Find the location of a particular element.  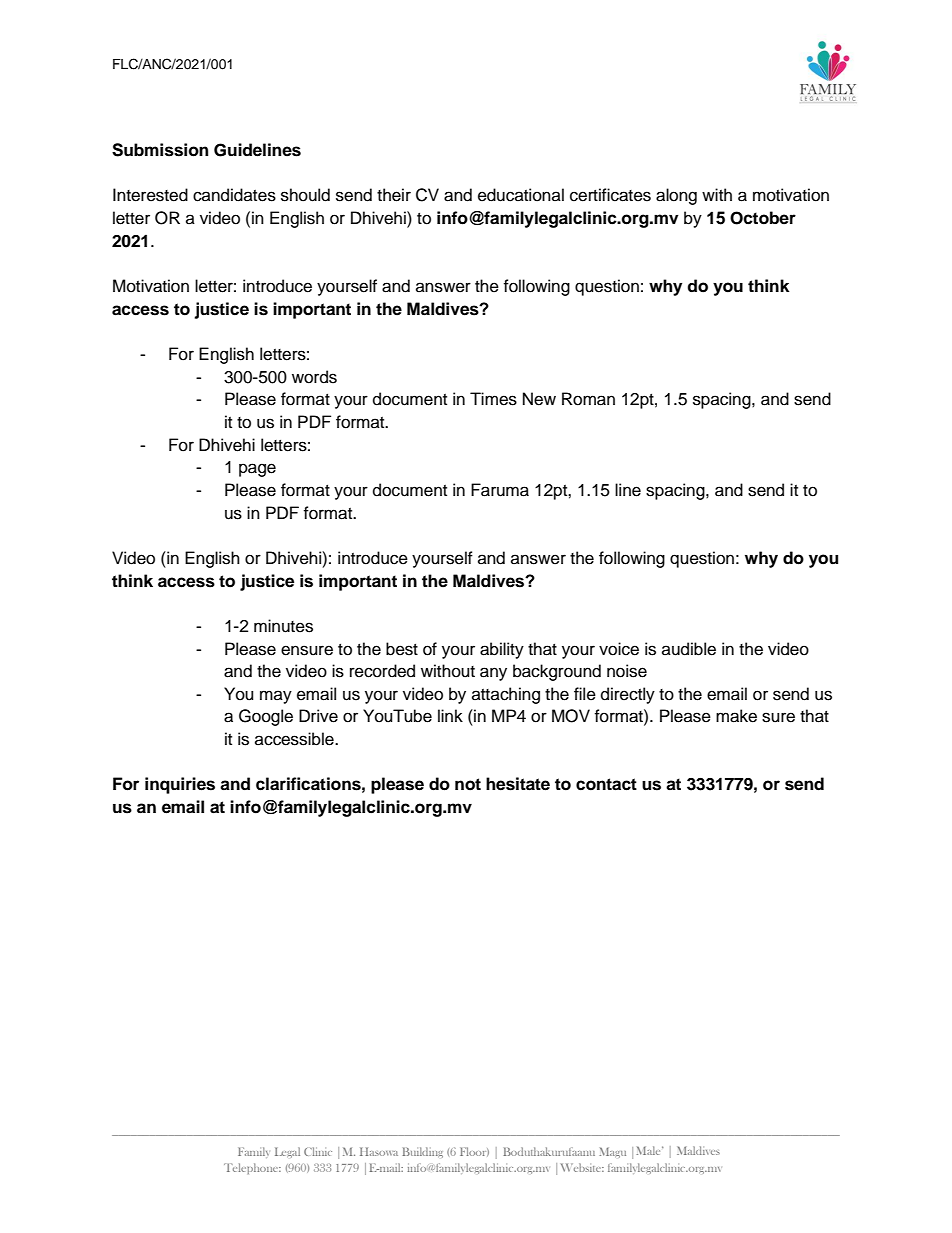

page is located at coordinates (257, 470).
